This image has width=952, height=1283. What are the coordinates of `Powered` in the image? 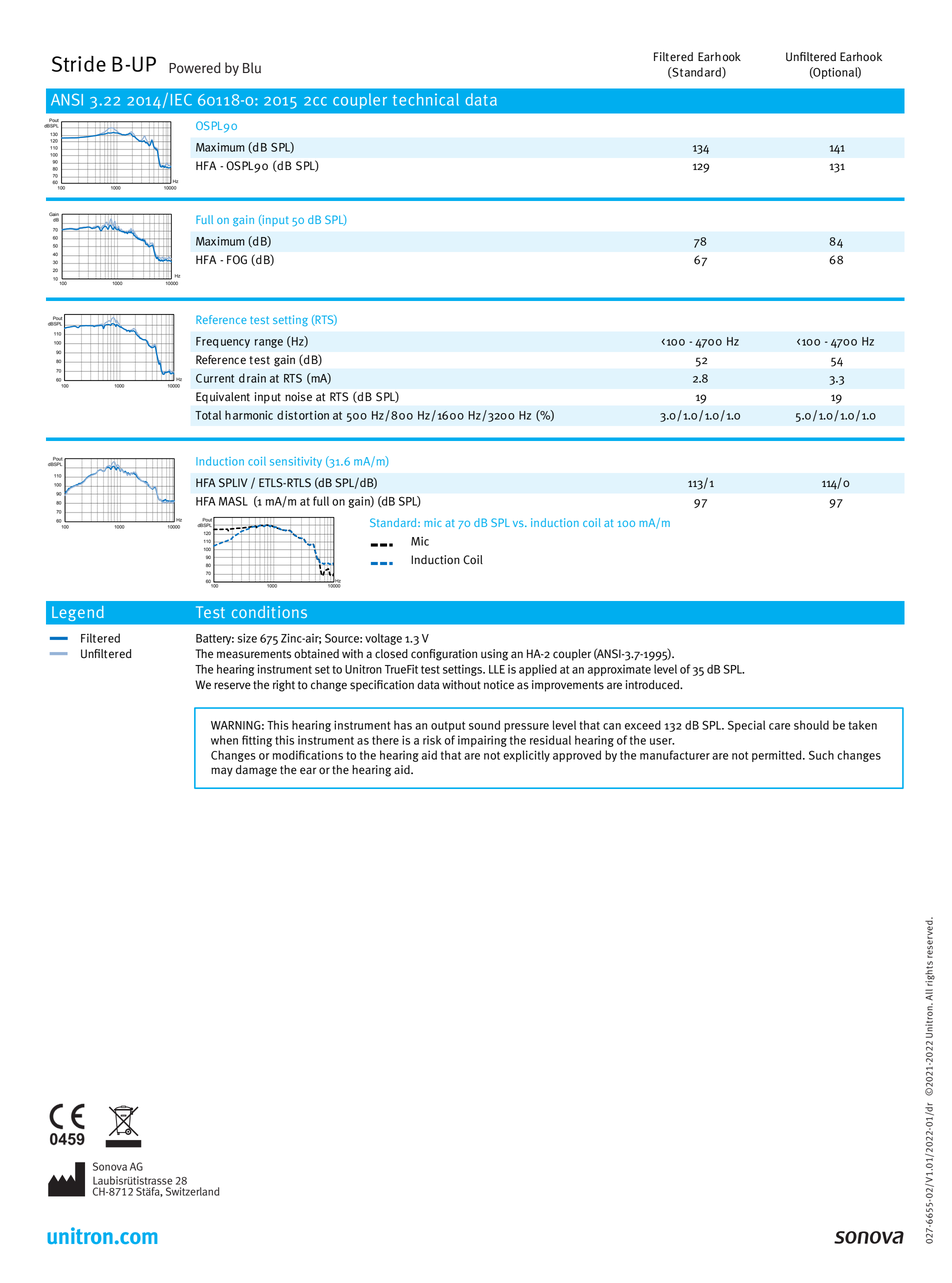 It's located at (195, 68).
